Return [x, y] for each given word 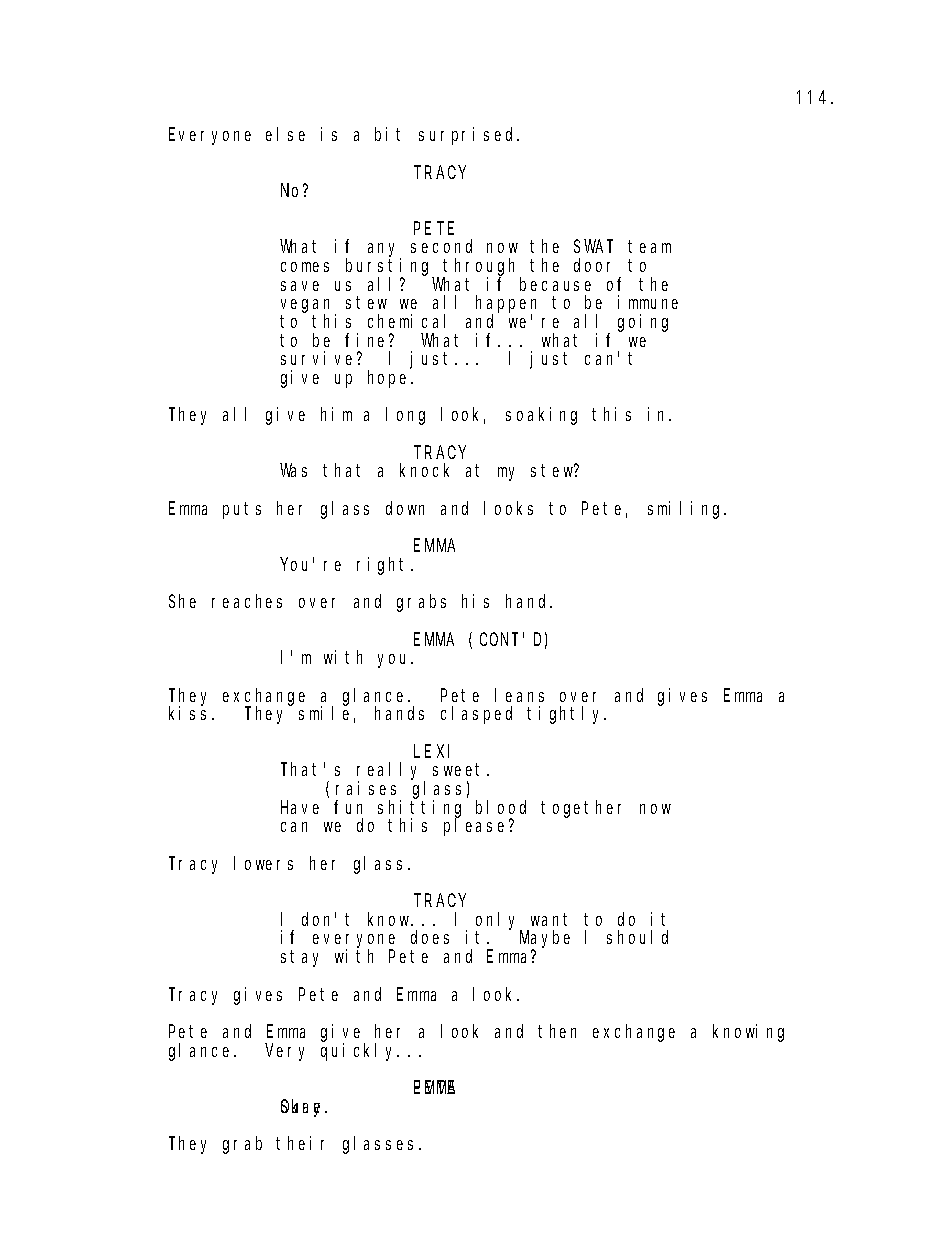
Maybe [545, 940]
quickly [360, 1052]
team [649, 247]
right [384, 566]
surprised [468, 136]
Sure [303, 1108]
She [182, 601]
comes [305, 267]
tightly [566, 715]
